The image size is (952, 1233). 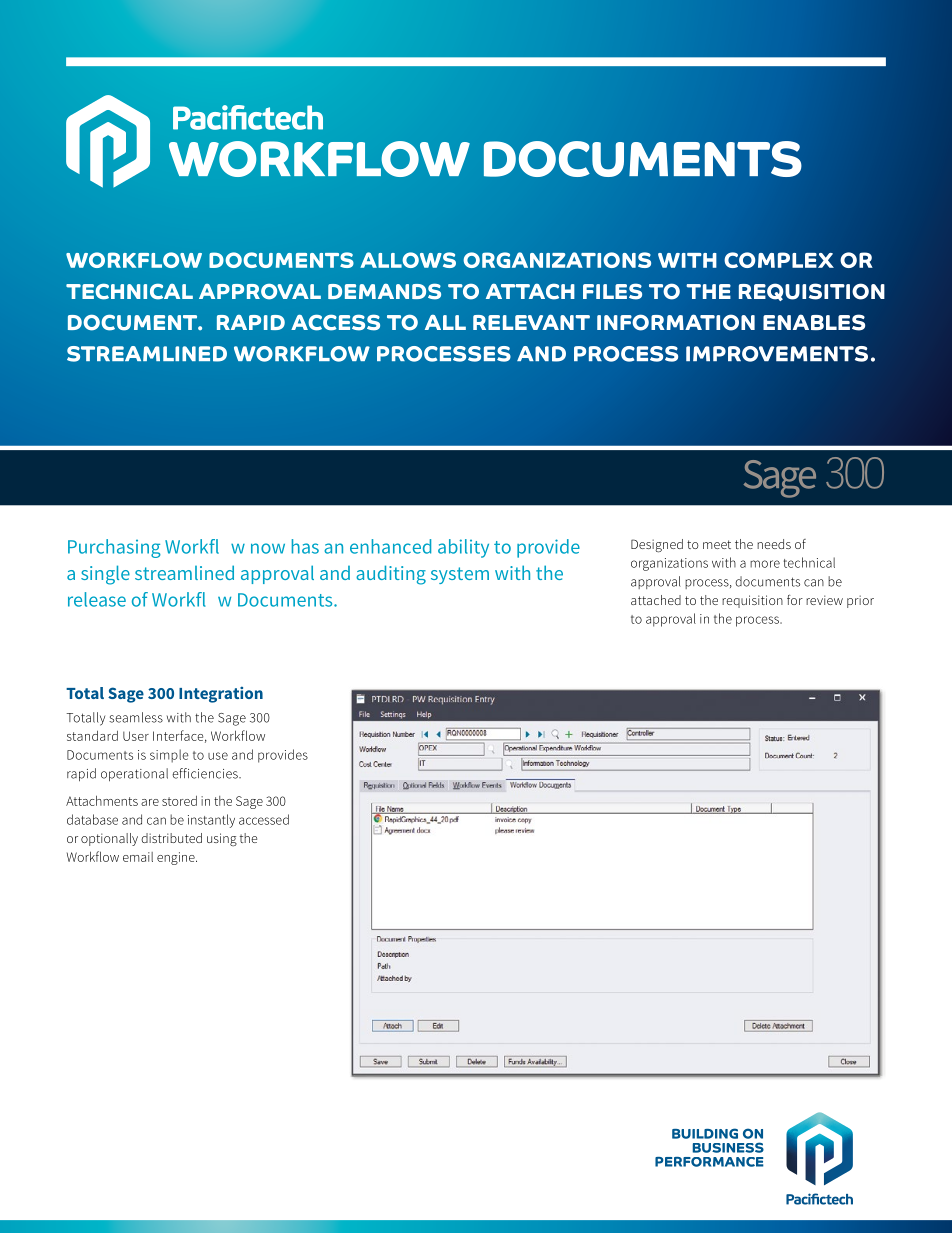 What do you see at coordinates (177, 858) in the screenshot?
I see `engine` at bounding box center [177, 858].
